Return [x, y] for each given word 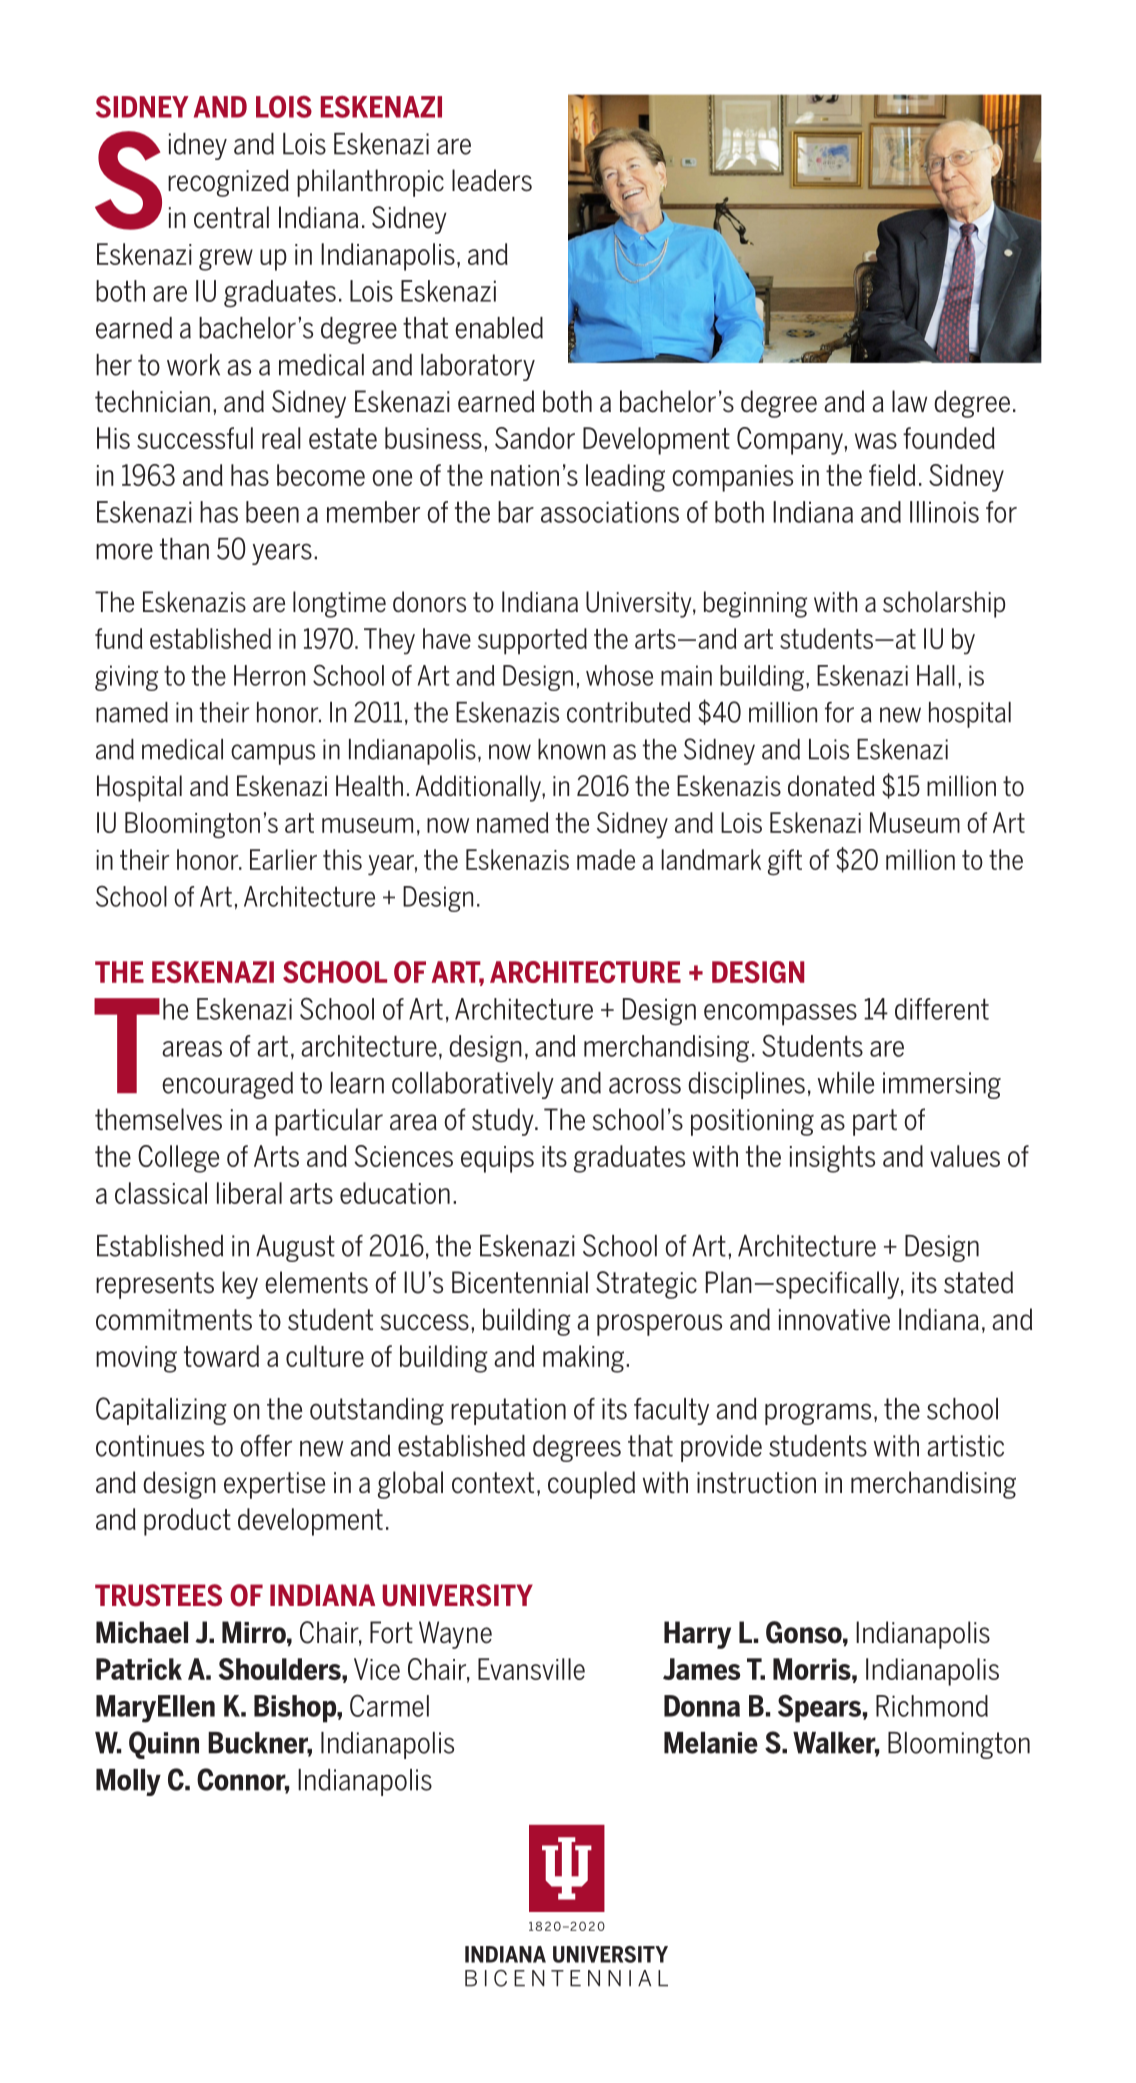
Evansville [531, 1669]
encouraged [227, 1085]
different [942, 1009]
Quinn [164, 1745]
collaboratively [473, 1085]
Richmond [932, 1706]
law [909, 401]
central [231, 217]
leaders [492, 180]
